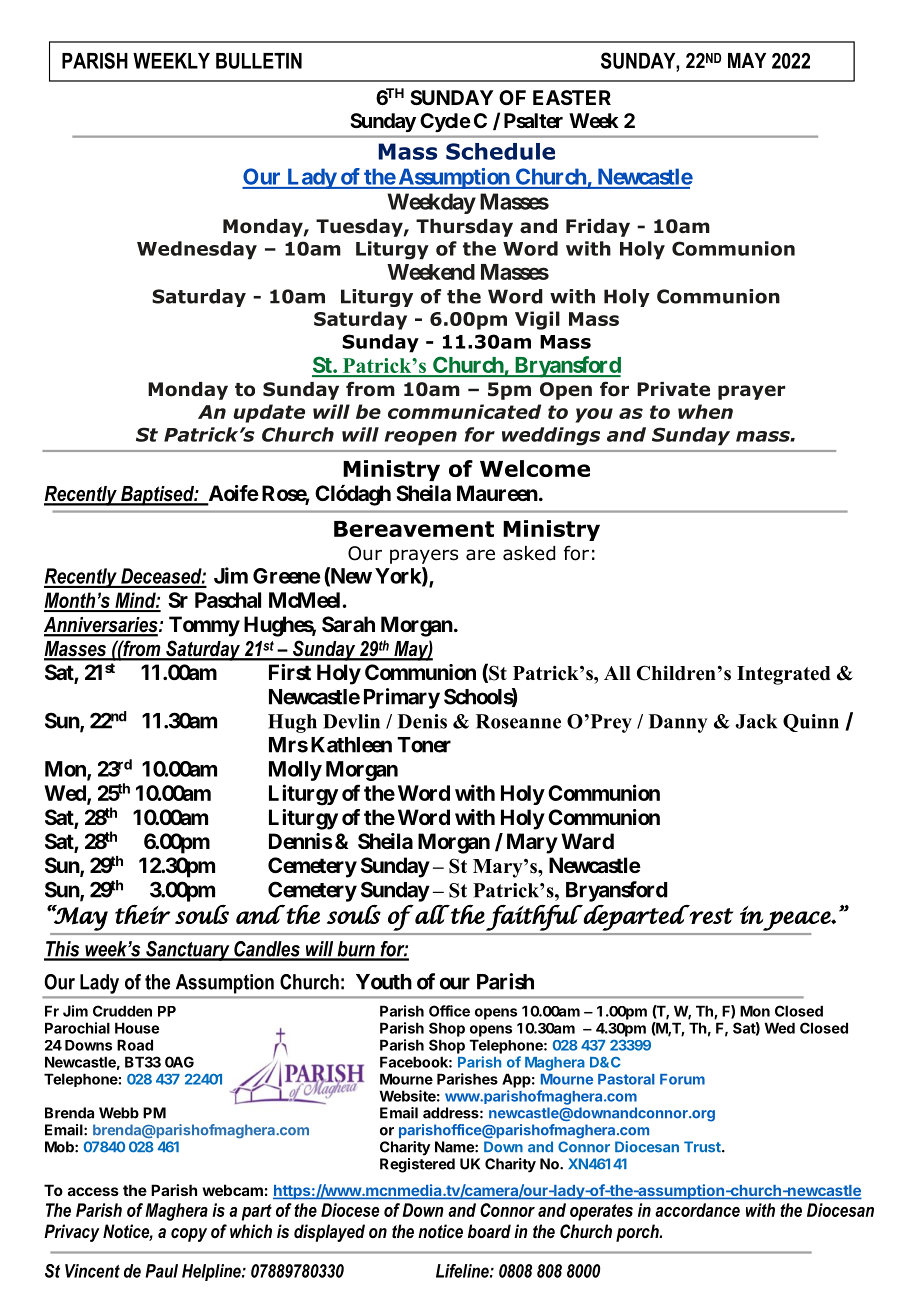 The image size is (924, 1308). What do you see at coordinates (500, 151) in the screenshot?
I see `Schedule` at bounding box center [500, 151].
